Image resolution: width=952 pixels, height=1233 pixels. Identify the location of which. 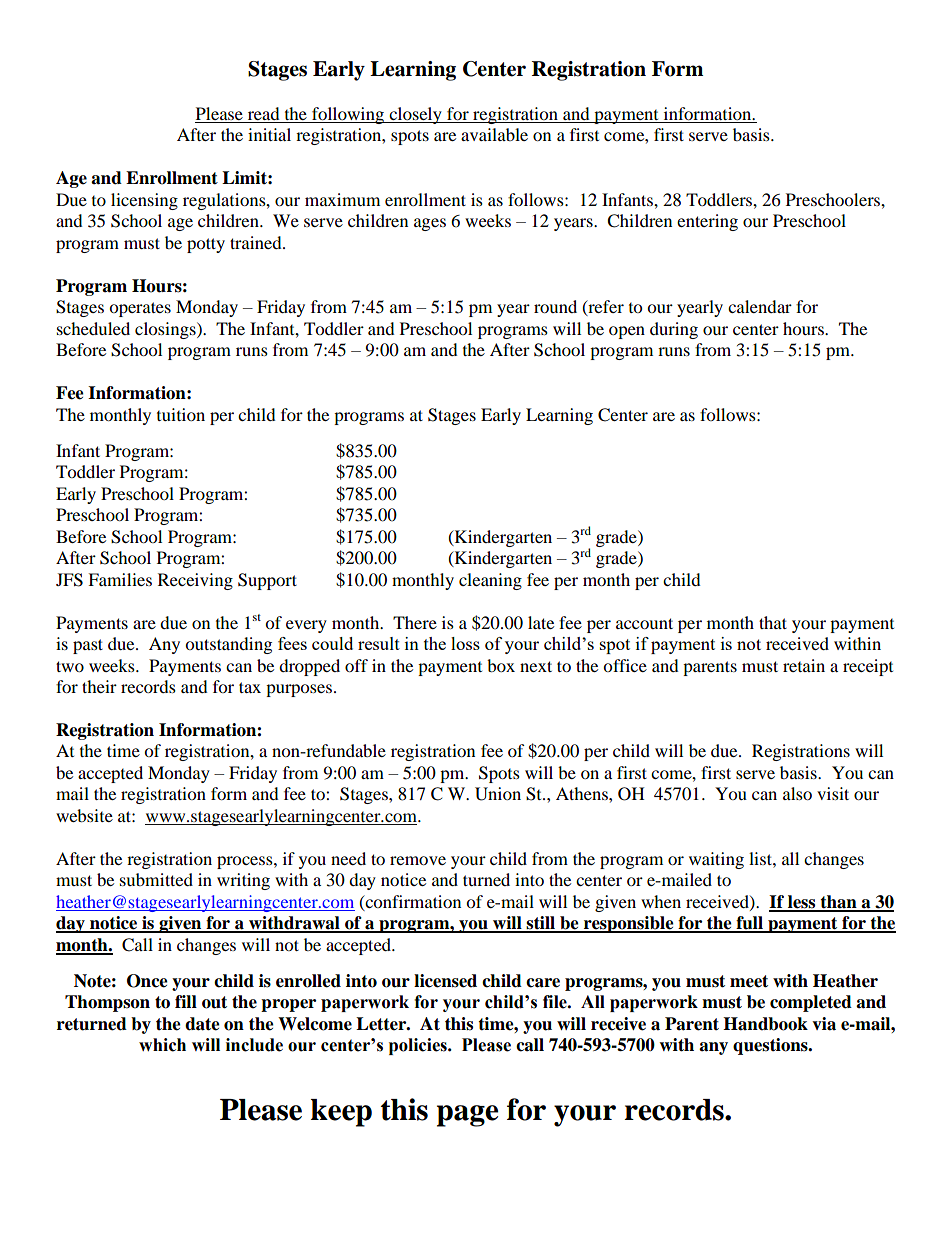
(162, 1045).
